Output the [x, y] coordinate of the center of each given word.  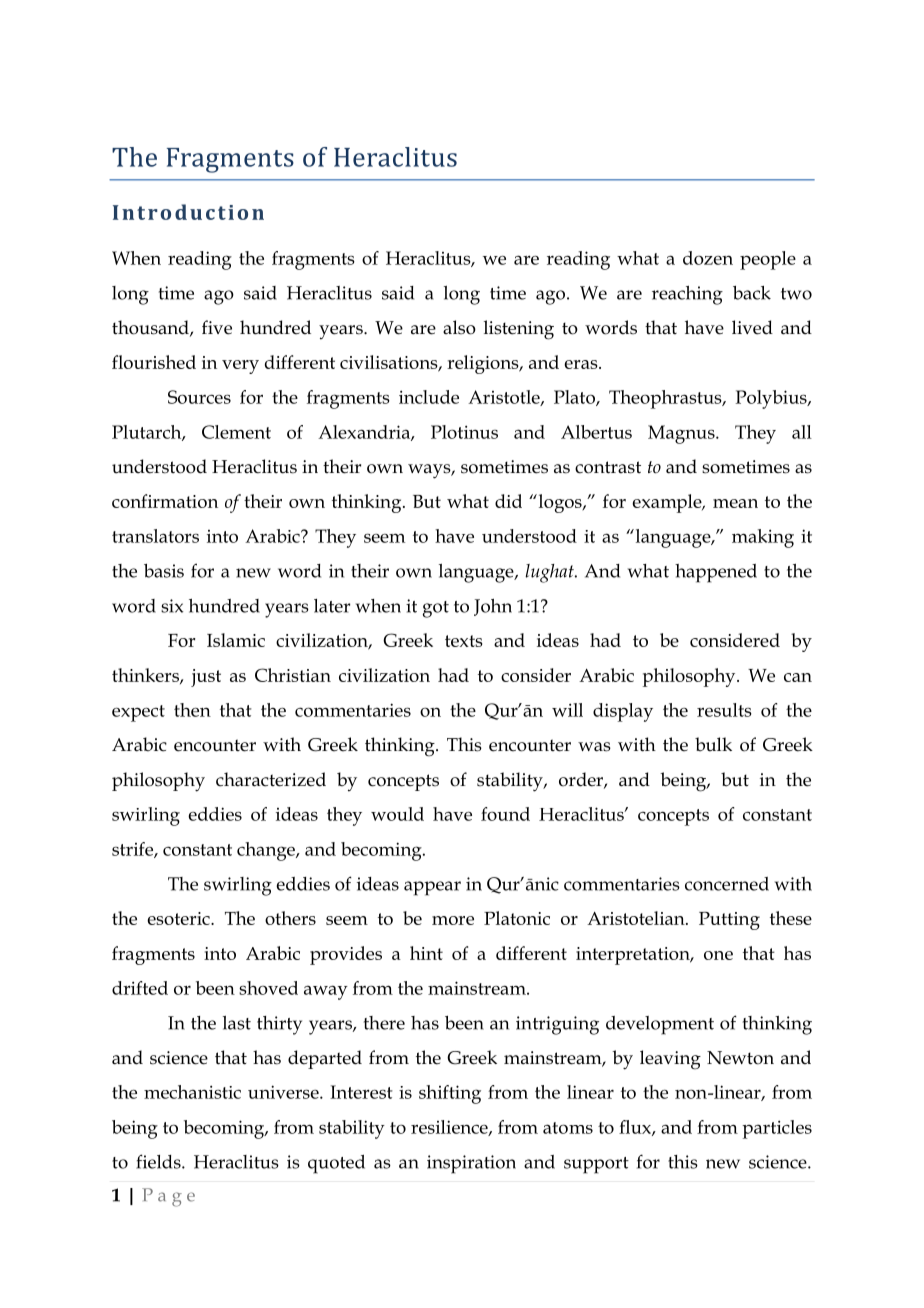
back [752, 293]
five [217, 327]
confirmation [165, 501]
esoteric [179, 918]
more [453, 920]
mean [735, 503]
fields [159, 1161]
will [567, 710]
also [459, 327]
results [724, 710]
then [192, 710]
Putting [729, 921]
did [508, 501]
